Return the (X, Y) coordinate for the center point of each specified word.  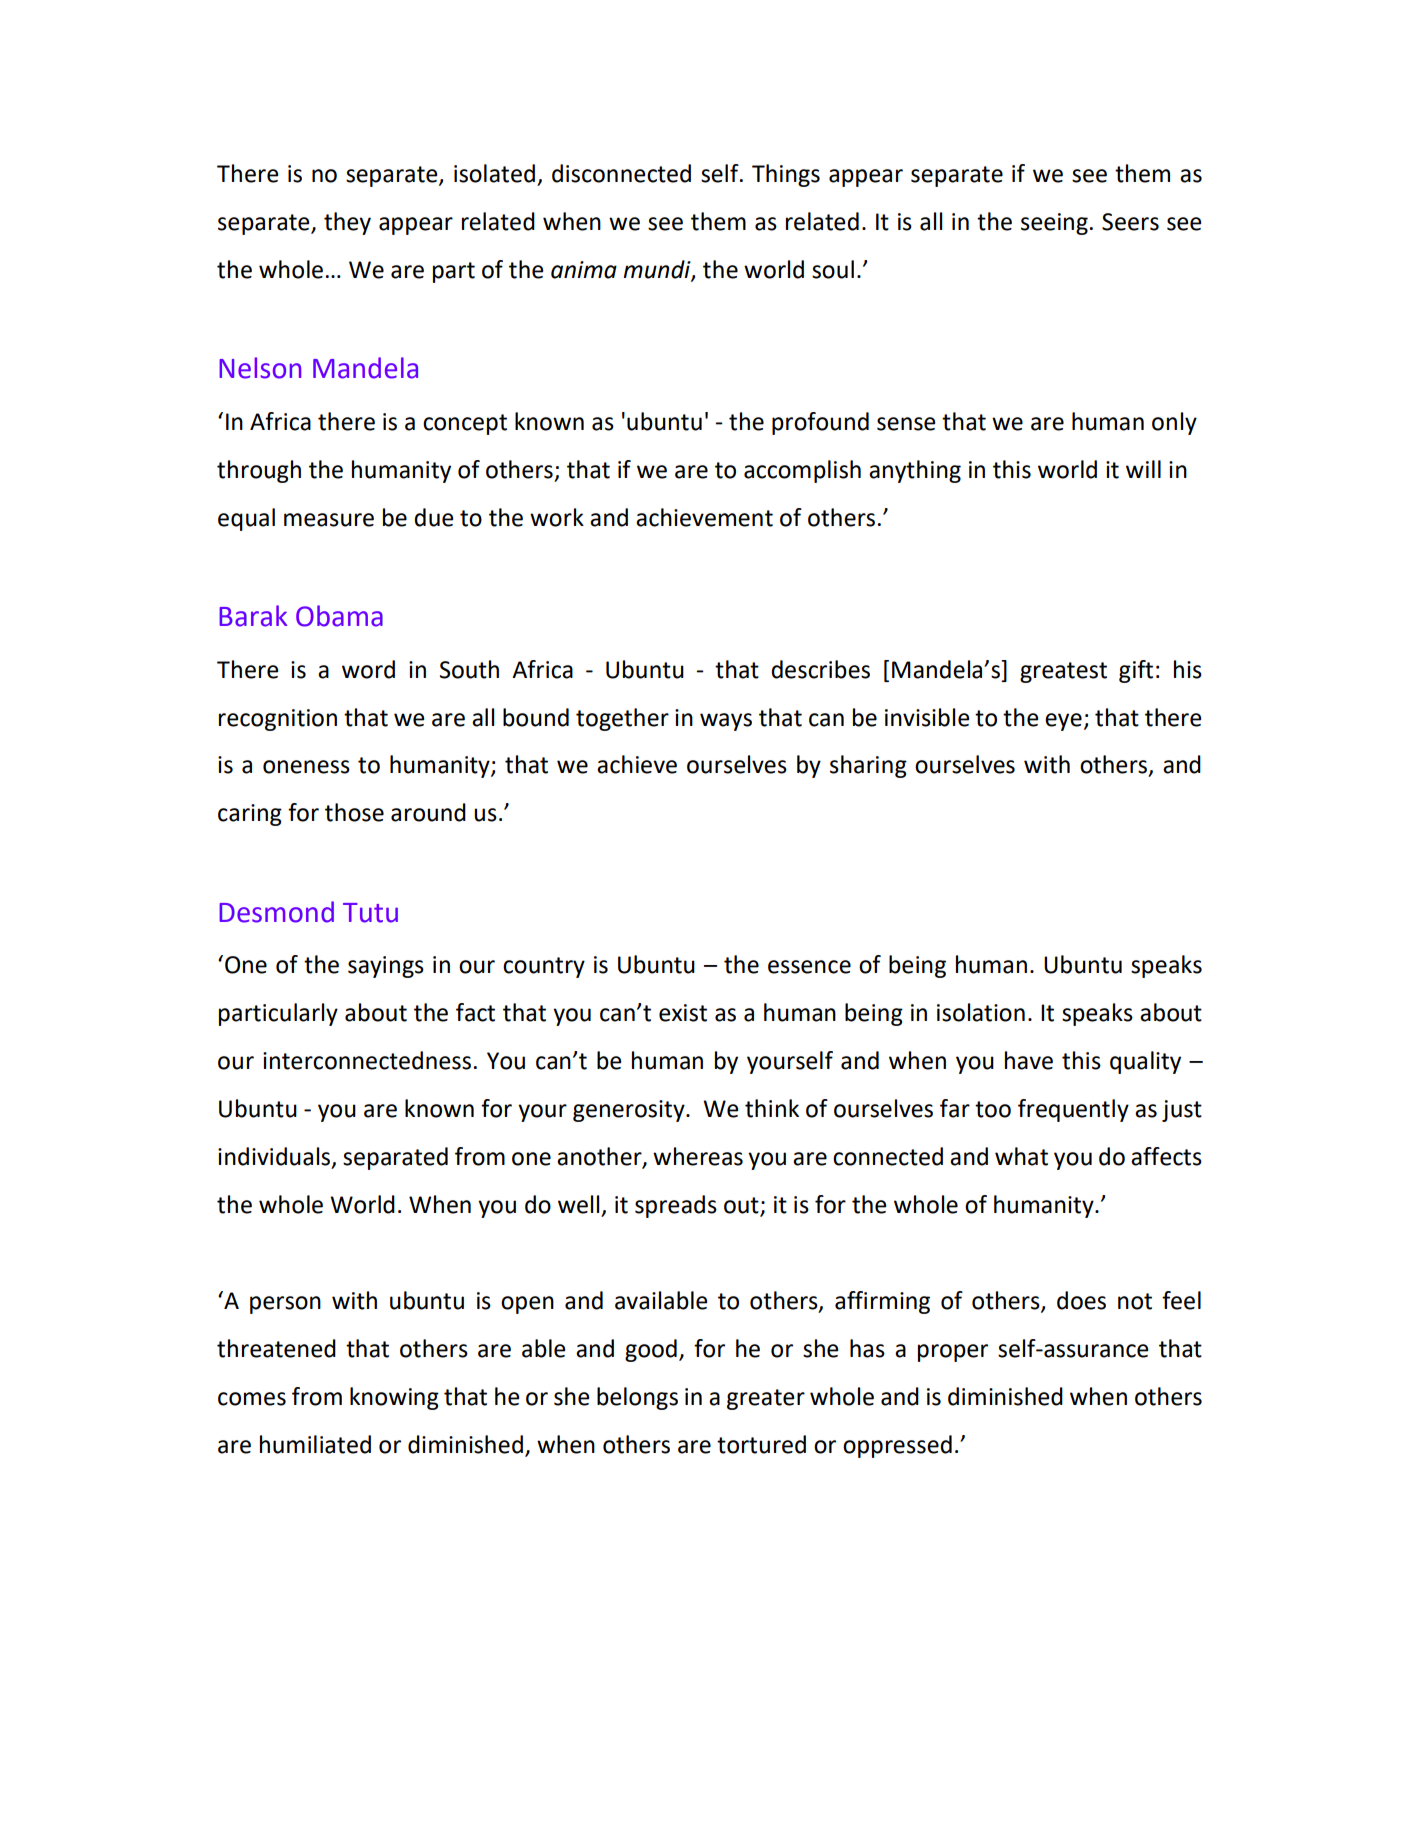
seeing (1054, 224)
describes (820, 669)
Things (786, 175)
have (1029, 1060)
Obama (339, 616)
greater (766, 1399)
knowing (394, 1398)
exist (683, 1013)
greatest (1063, 672)
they (347, 223)
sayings (386, 967)
